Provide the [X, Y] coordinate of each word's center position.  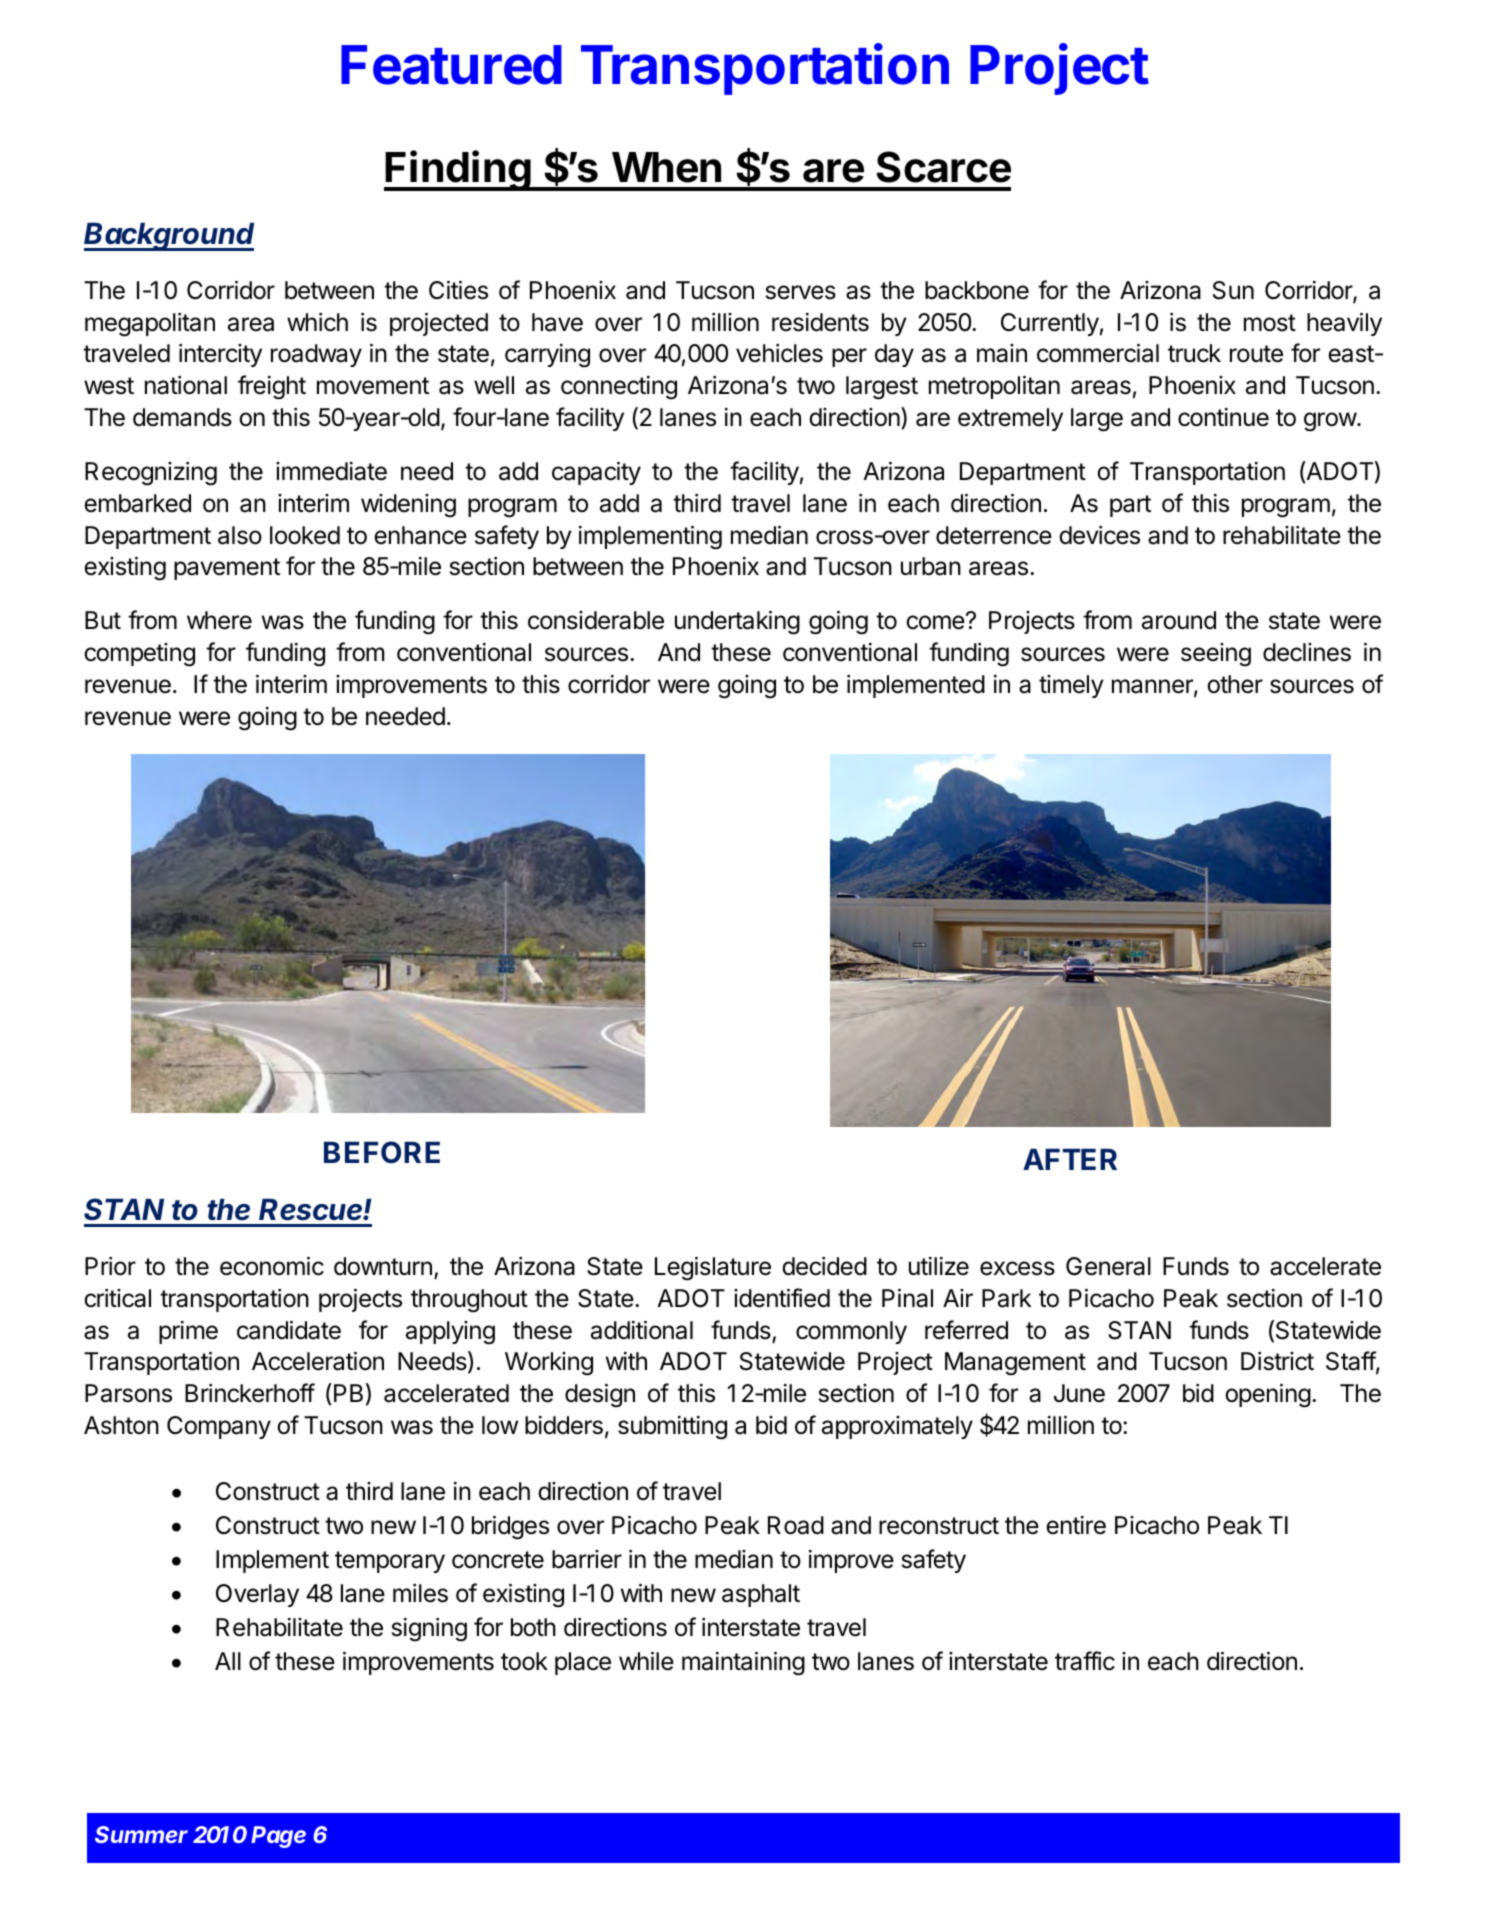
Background [169, 237]
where [219, 620]
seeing [1216, 655]
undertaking [737, 622]
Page [278, 1837]
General [1108, 1266]
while [646, 1661]
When [666, 167]
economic [272, 1266]
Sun [1233, 290]
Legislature [713, 1268]
